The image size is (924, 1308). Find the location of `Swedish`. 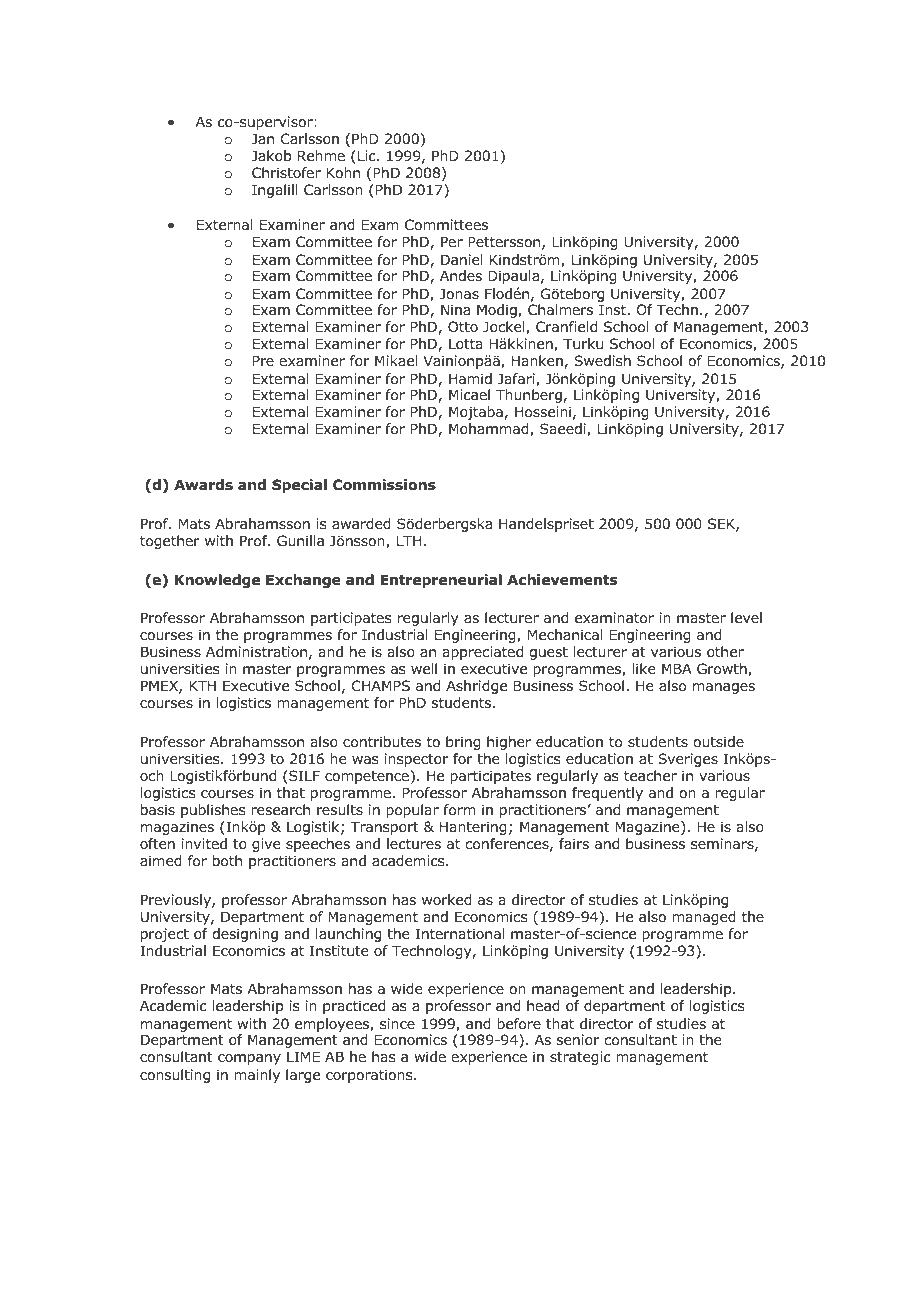

Swedish is located at coordinates (602, 360).
